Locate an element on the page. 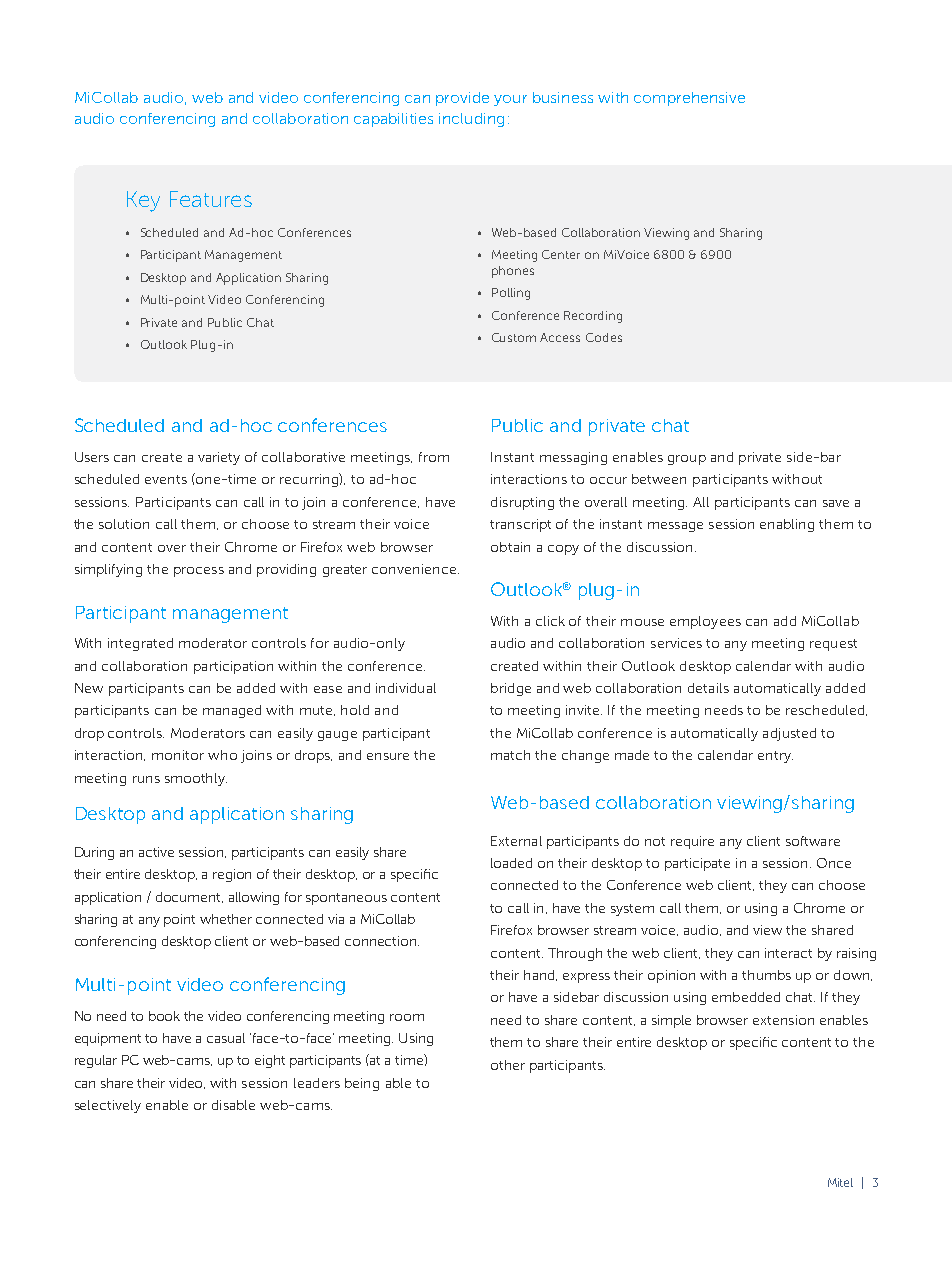 The height and width of the image is (1265, 952). enabling is located at coordinates (787, 525).
